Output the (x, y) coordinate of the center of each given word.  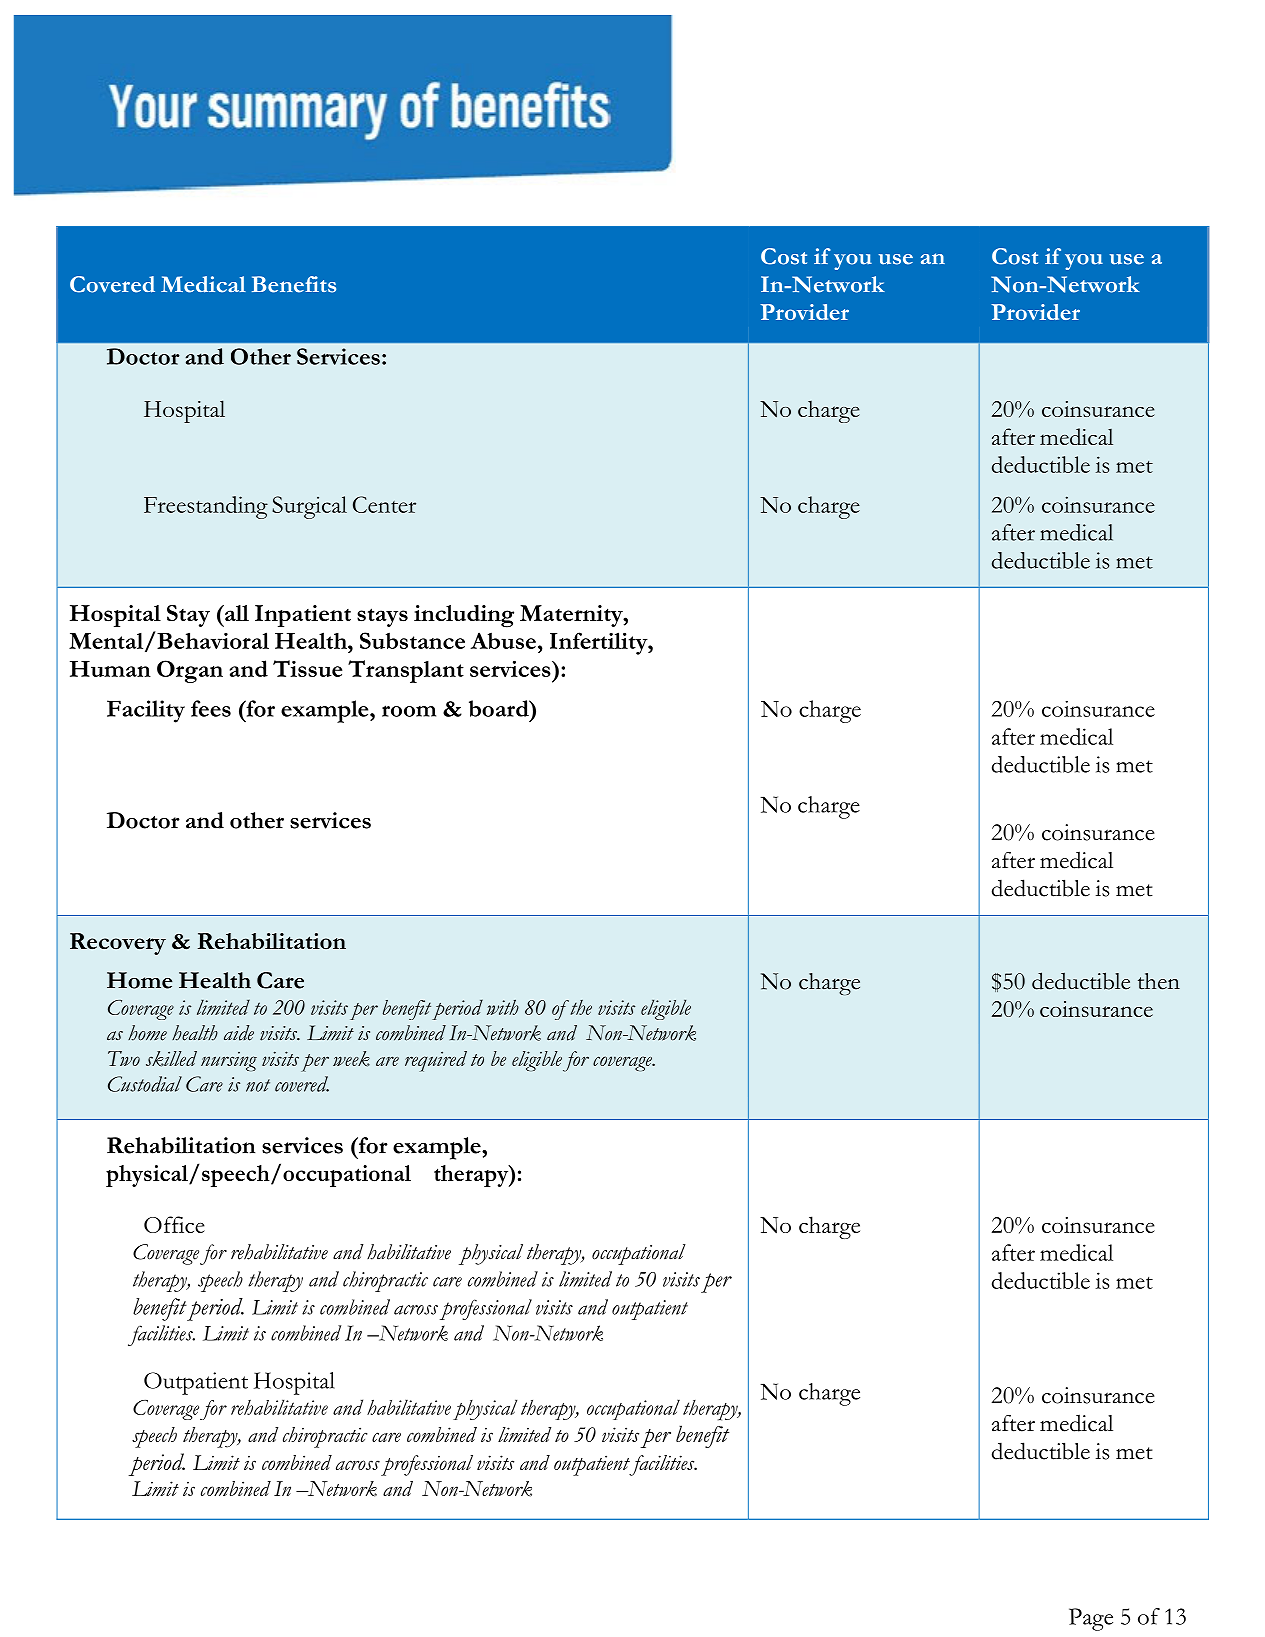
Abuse (503, 640)
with (503, 1007)
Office (174, 1224)
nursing (229, 1061)
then (1159, 981)
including (464, 616)
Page (1091, 1619)
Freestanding (206, 507)
